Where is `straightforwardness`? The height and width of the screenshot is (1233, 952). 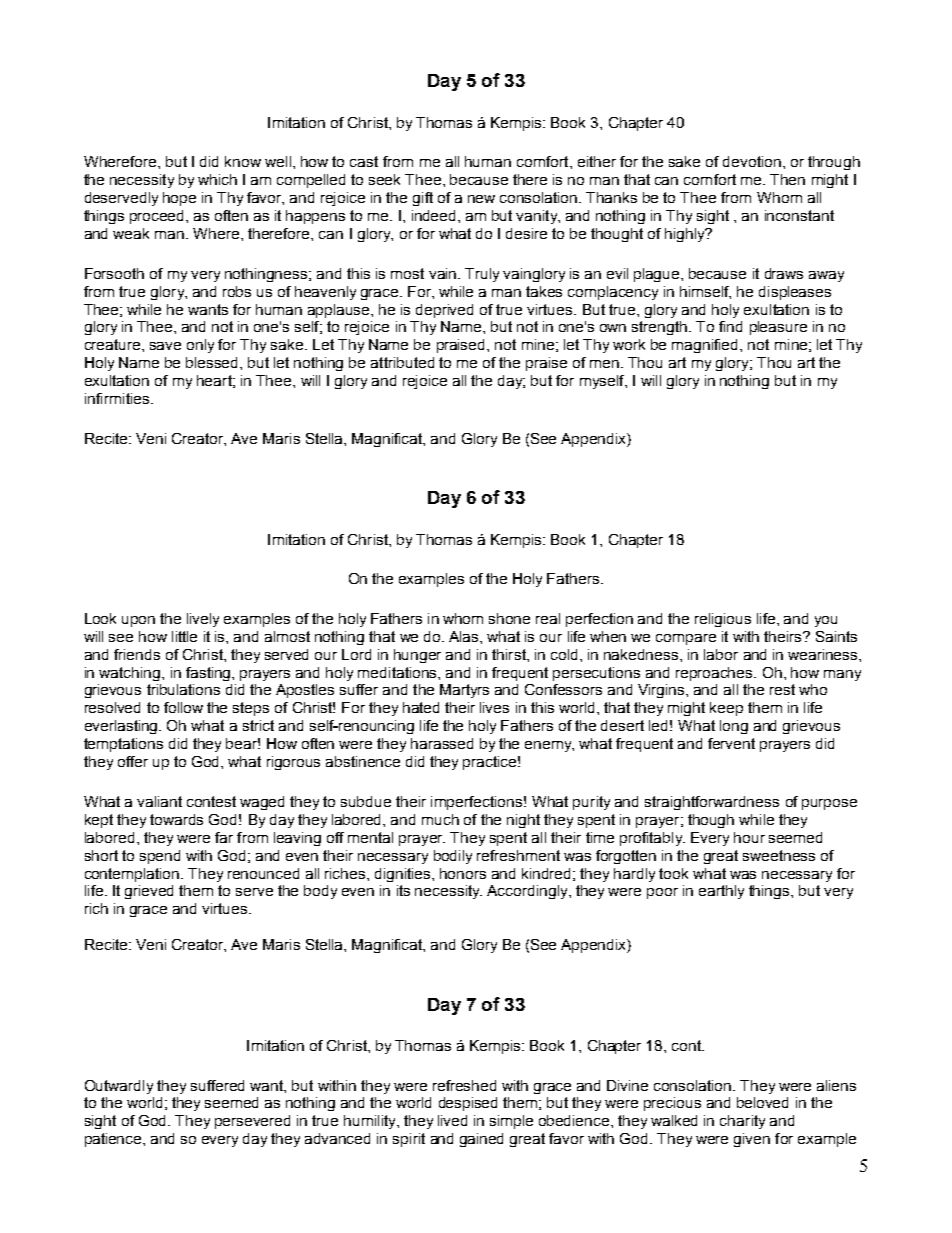
straightforwardness is located at coordinates (712, 803).
